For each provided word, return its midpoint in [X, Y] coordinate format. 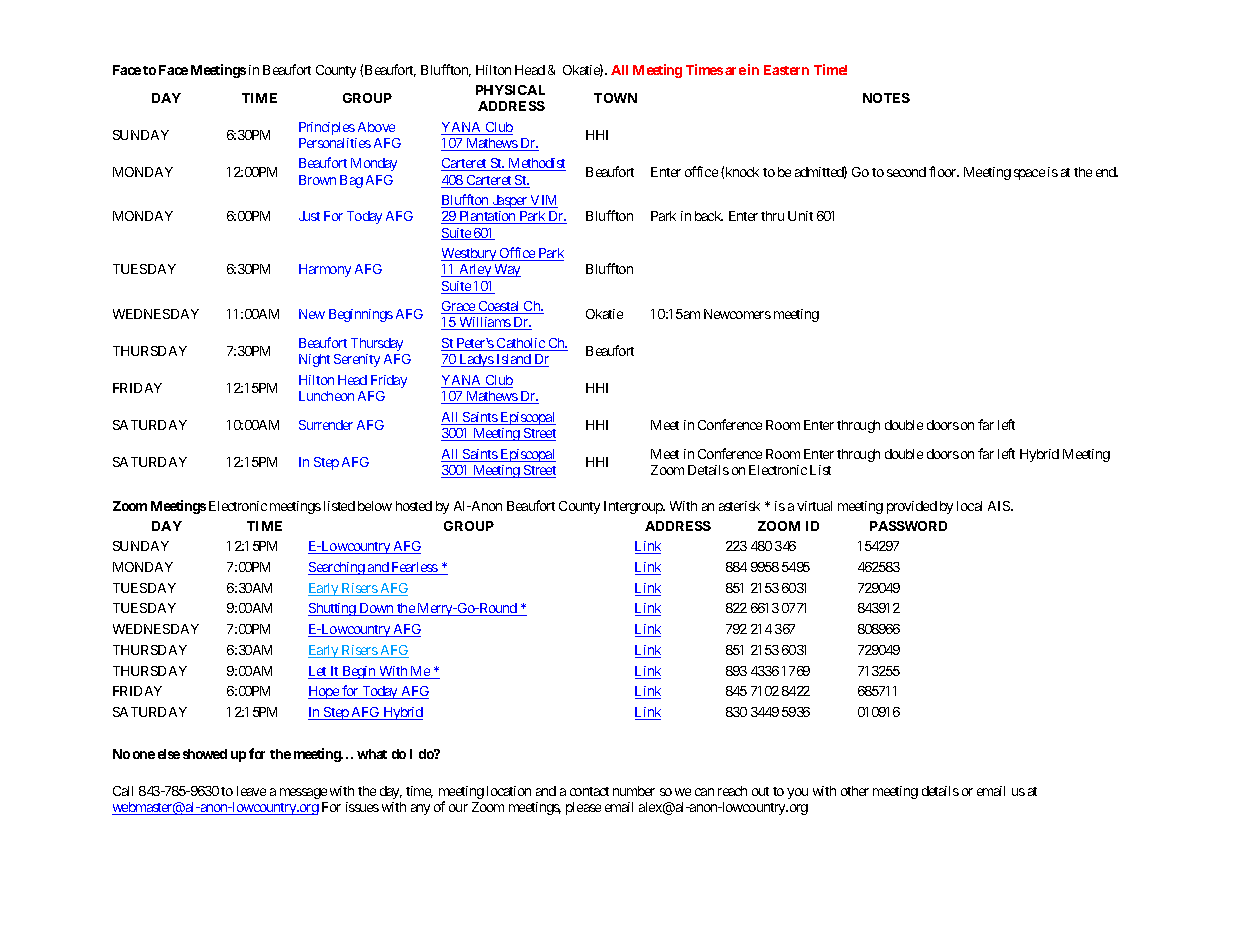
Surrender [326, 425]
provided [912, 507]
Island [513, 360]
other [855, 791]
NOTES [886, 98]
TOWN [615, 98]
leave [251, 791]
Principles [327, 128]
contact [589, 791]
